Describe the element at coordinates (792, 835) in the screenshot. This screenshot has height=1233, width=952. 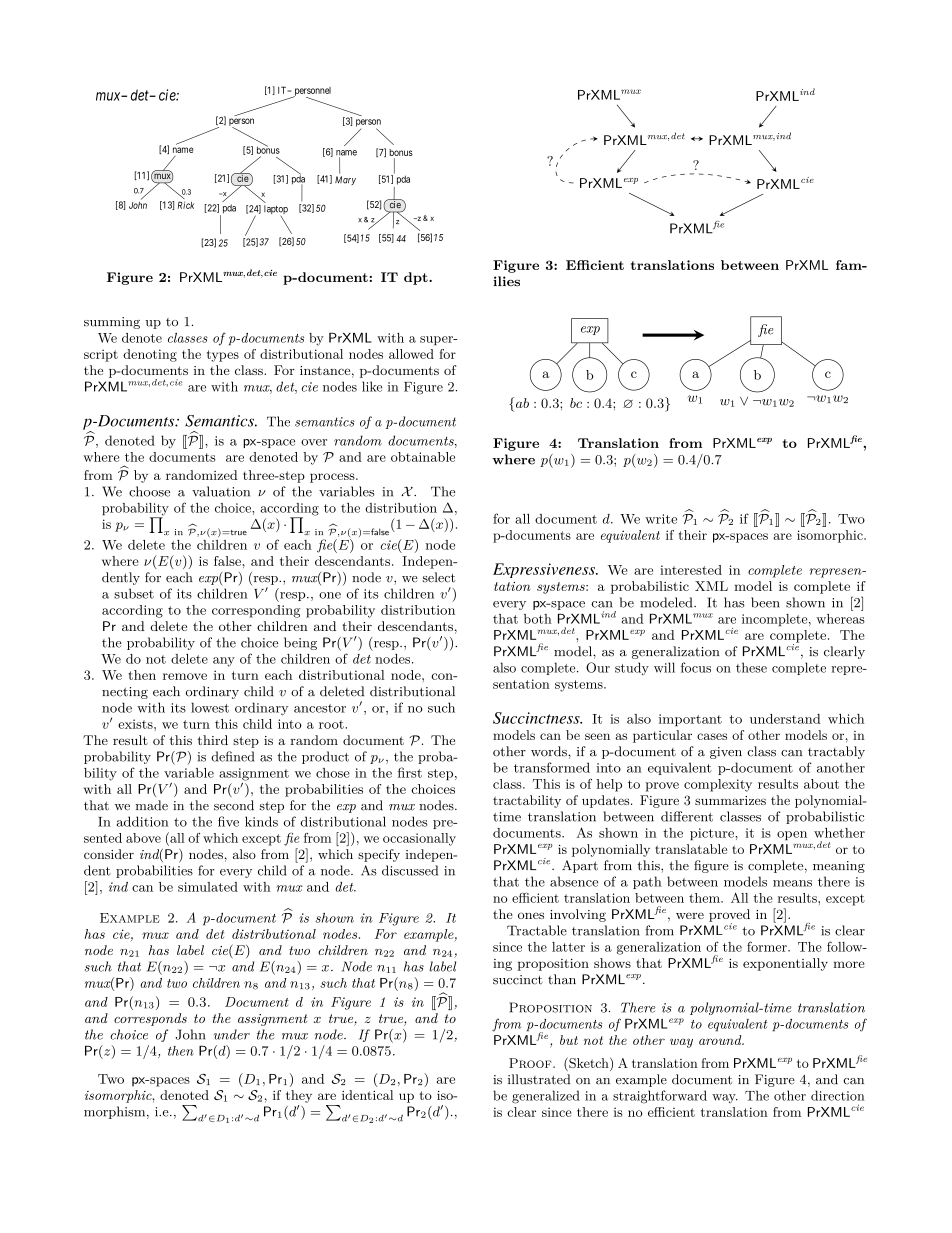
I see `open` at that location.
